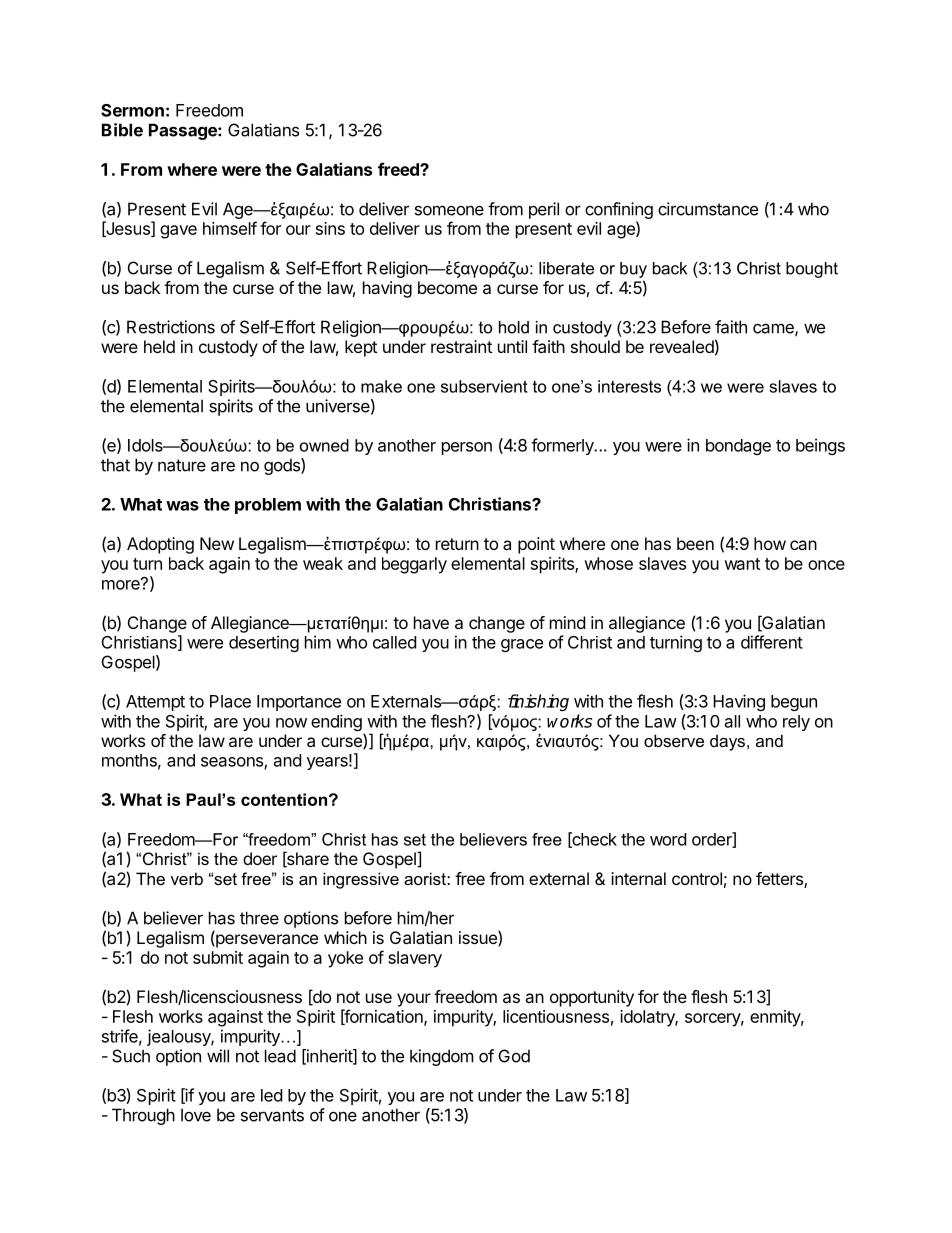 This screenshot has height=1233, width=952. Describe the element at coordinates (196, 1115) in the screenshot. I see `love` at that location.
